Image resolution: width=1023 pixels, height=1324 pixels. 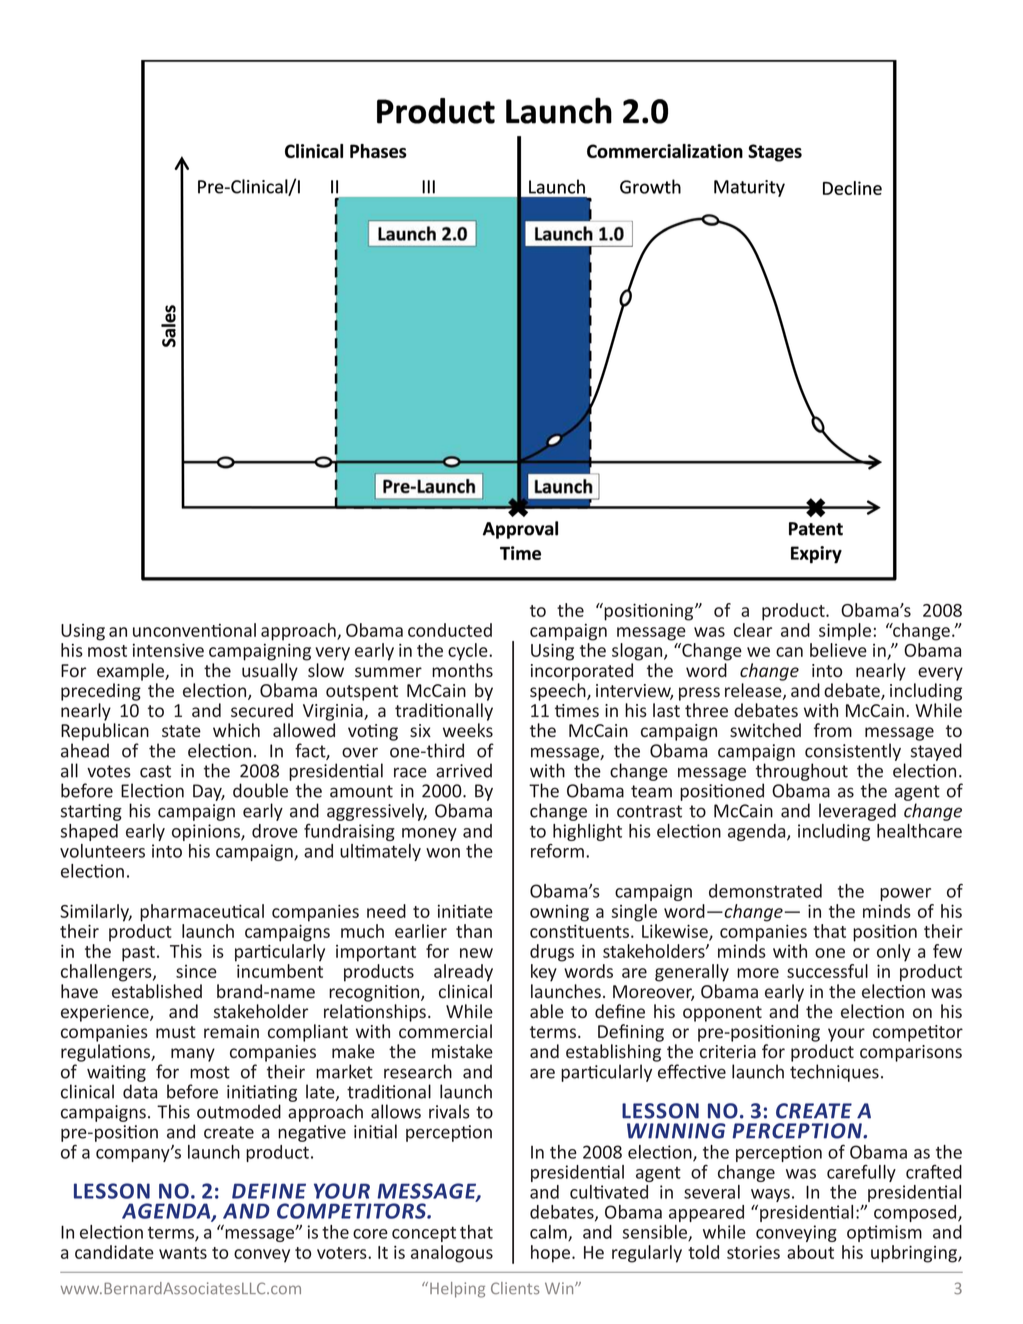 What do you see at coordinates (557, 850) in the screenshot?
I see `reform` at bounding box center [557, 850].
